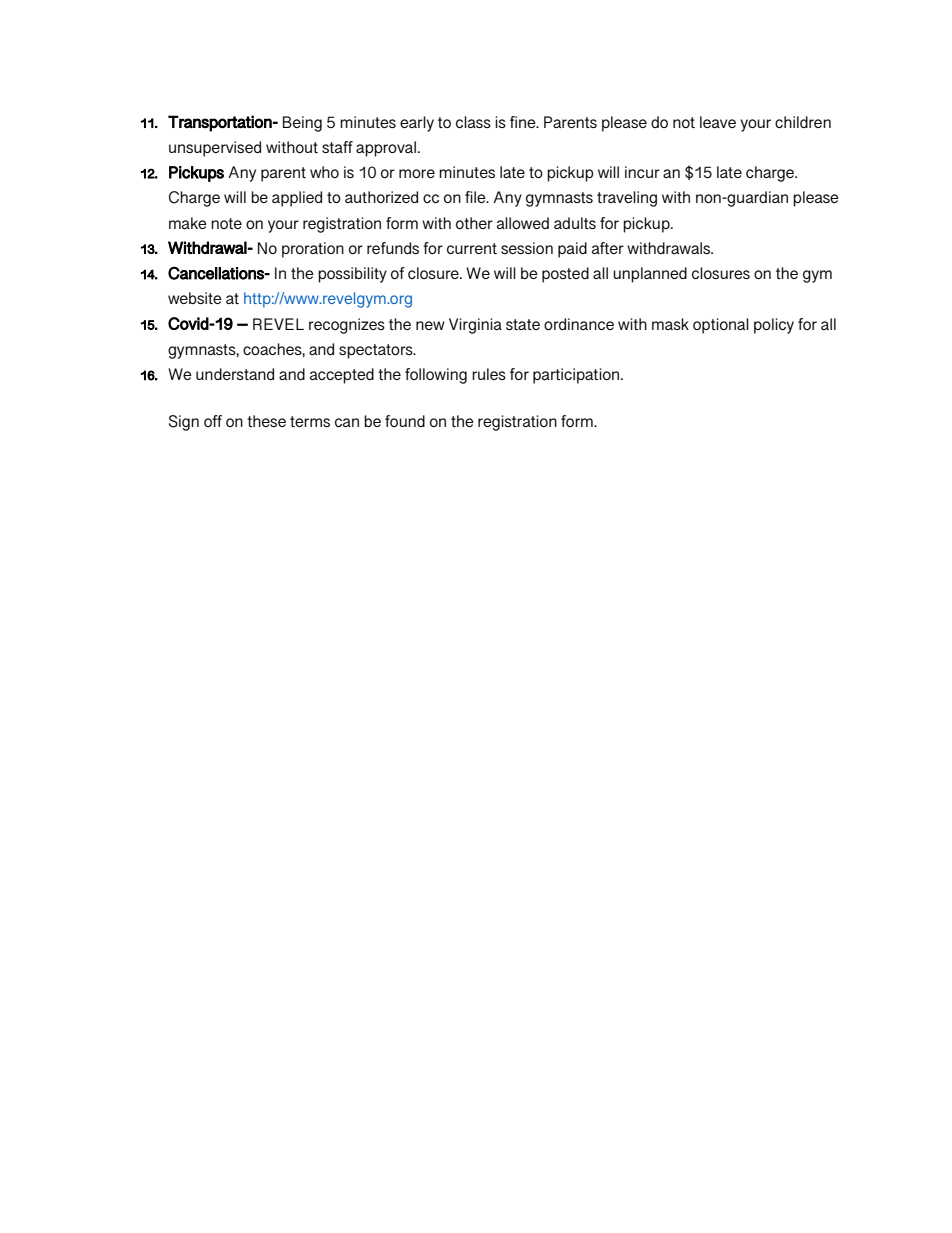 The width and height of the image is (952, 1233). Describe the element at coordinates (215, 149) in the image. I see `unsupervised` at that location.
